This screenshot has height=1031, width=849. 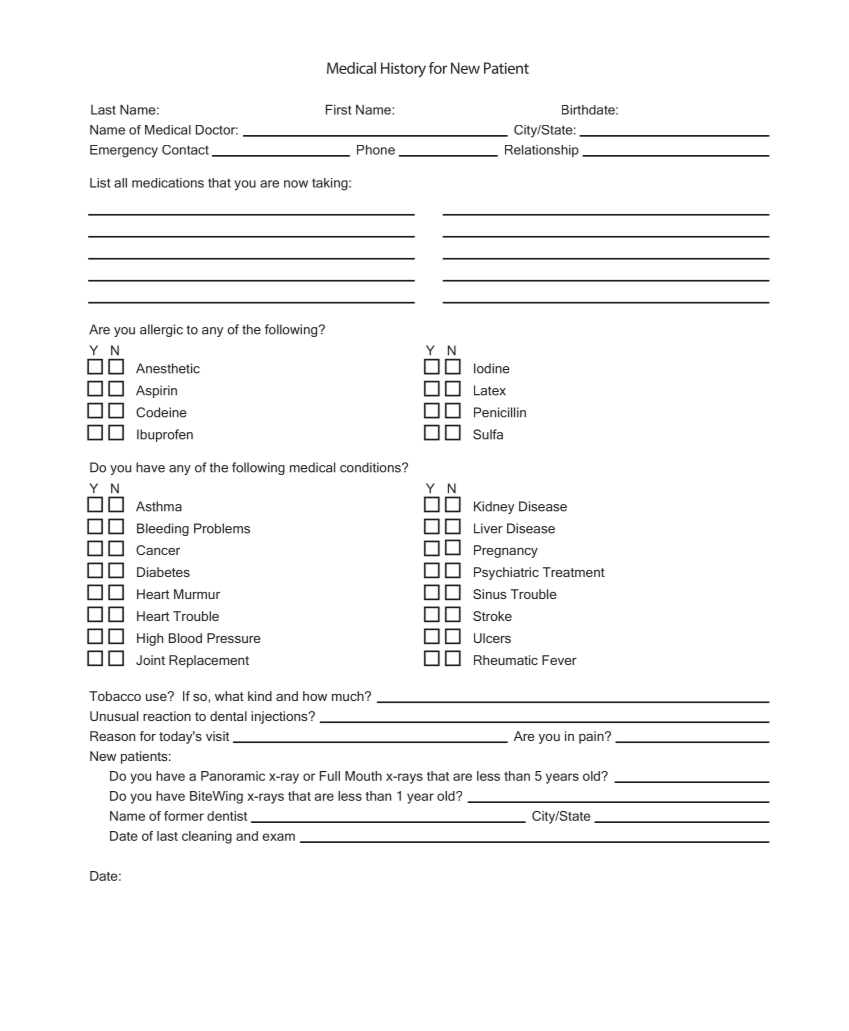 I want to click on First, so click(x=339, y=109).
